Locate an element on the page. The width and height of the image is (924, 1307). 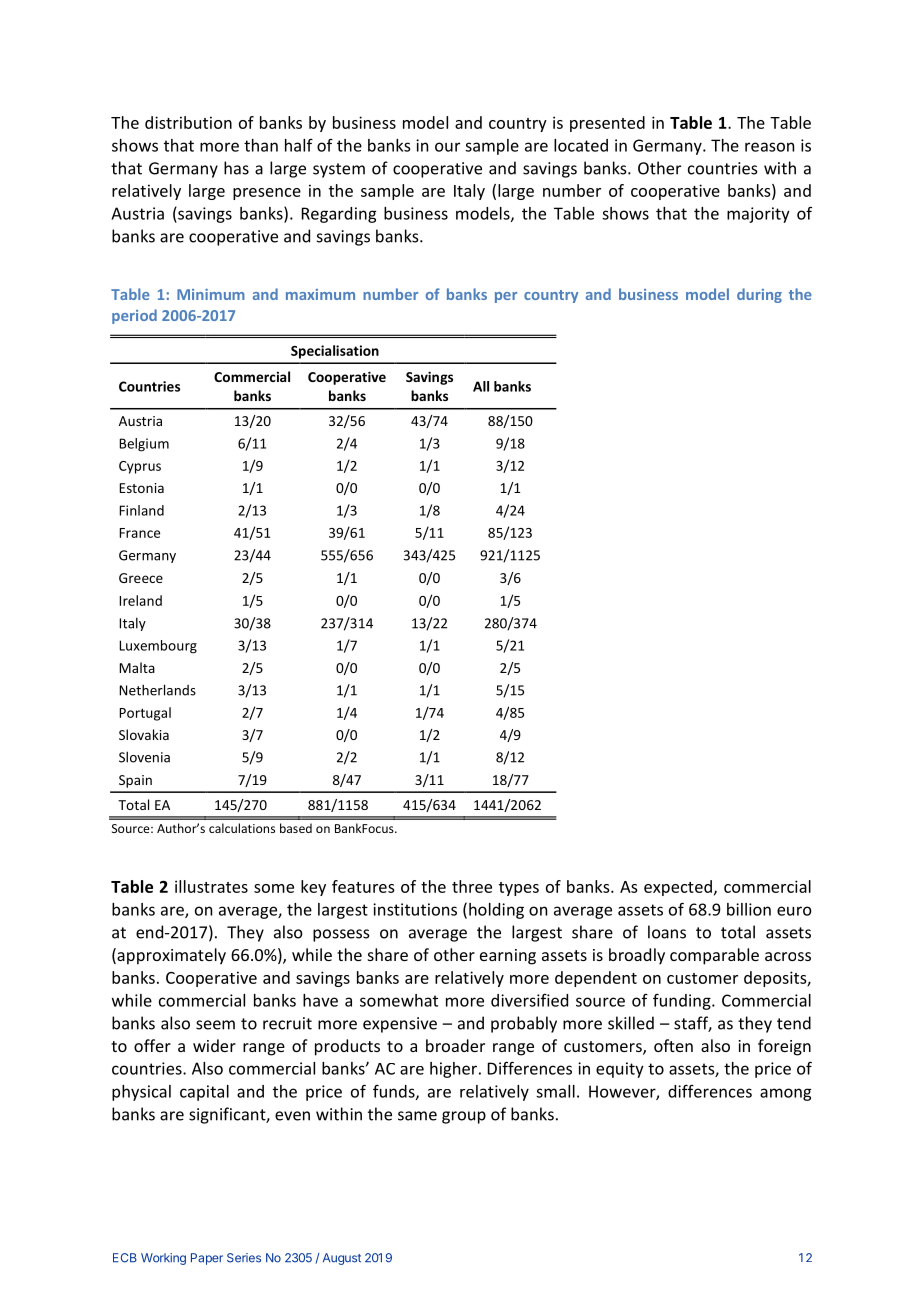
system is located at coordinates (339, 170).
